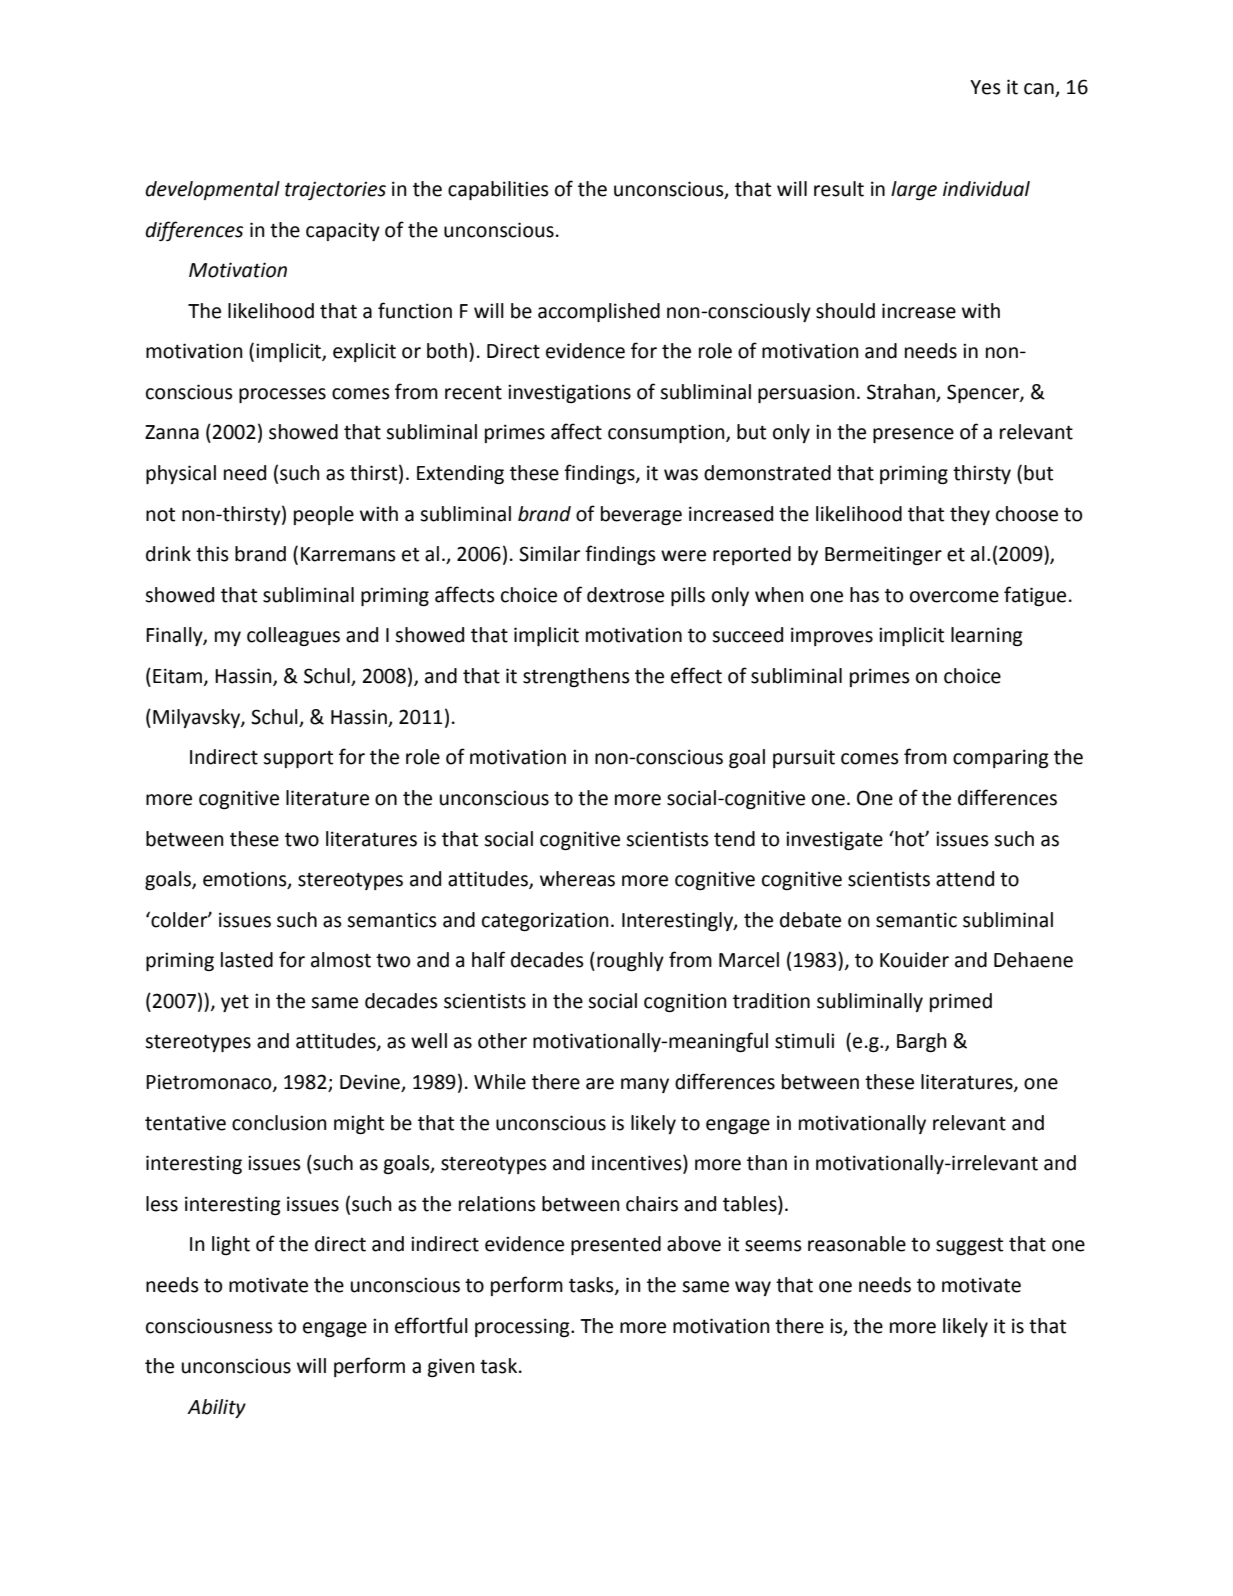 The image size is (1233, 1596). What do you see at coordinates (212, 190) in the screenshot?
I see `developmental` at bounding box center [212, 190].
